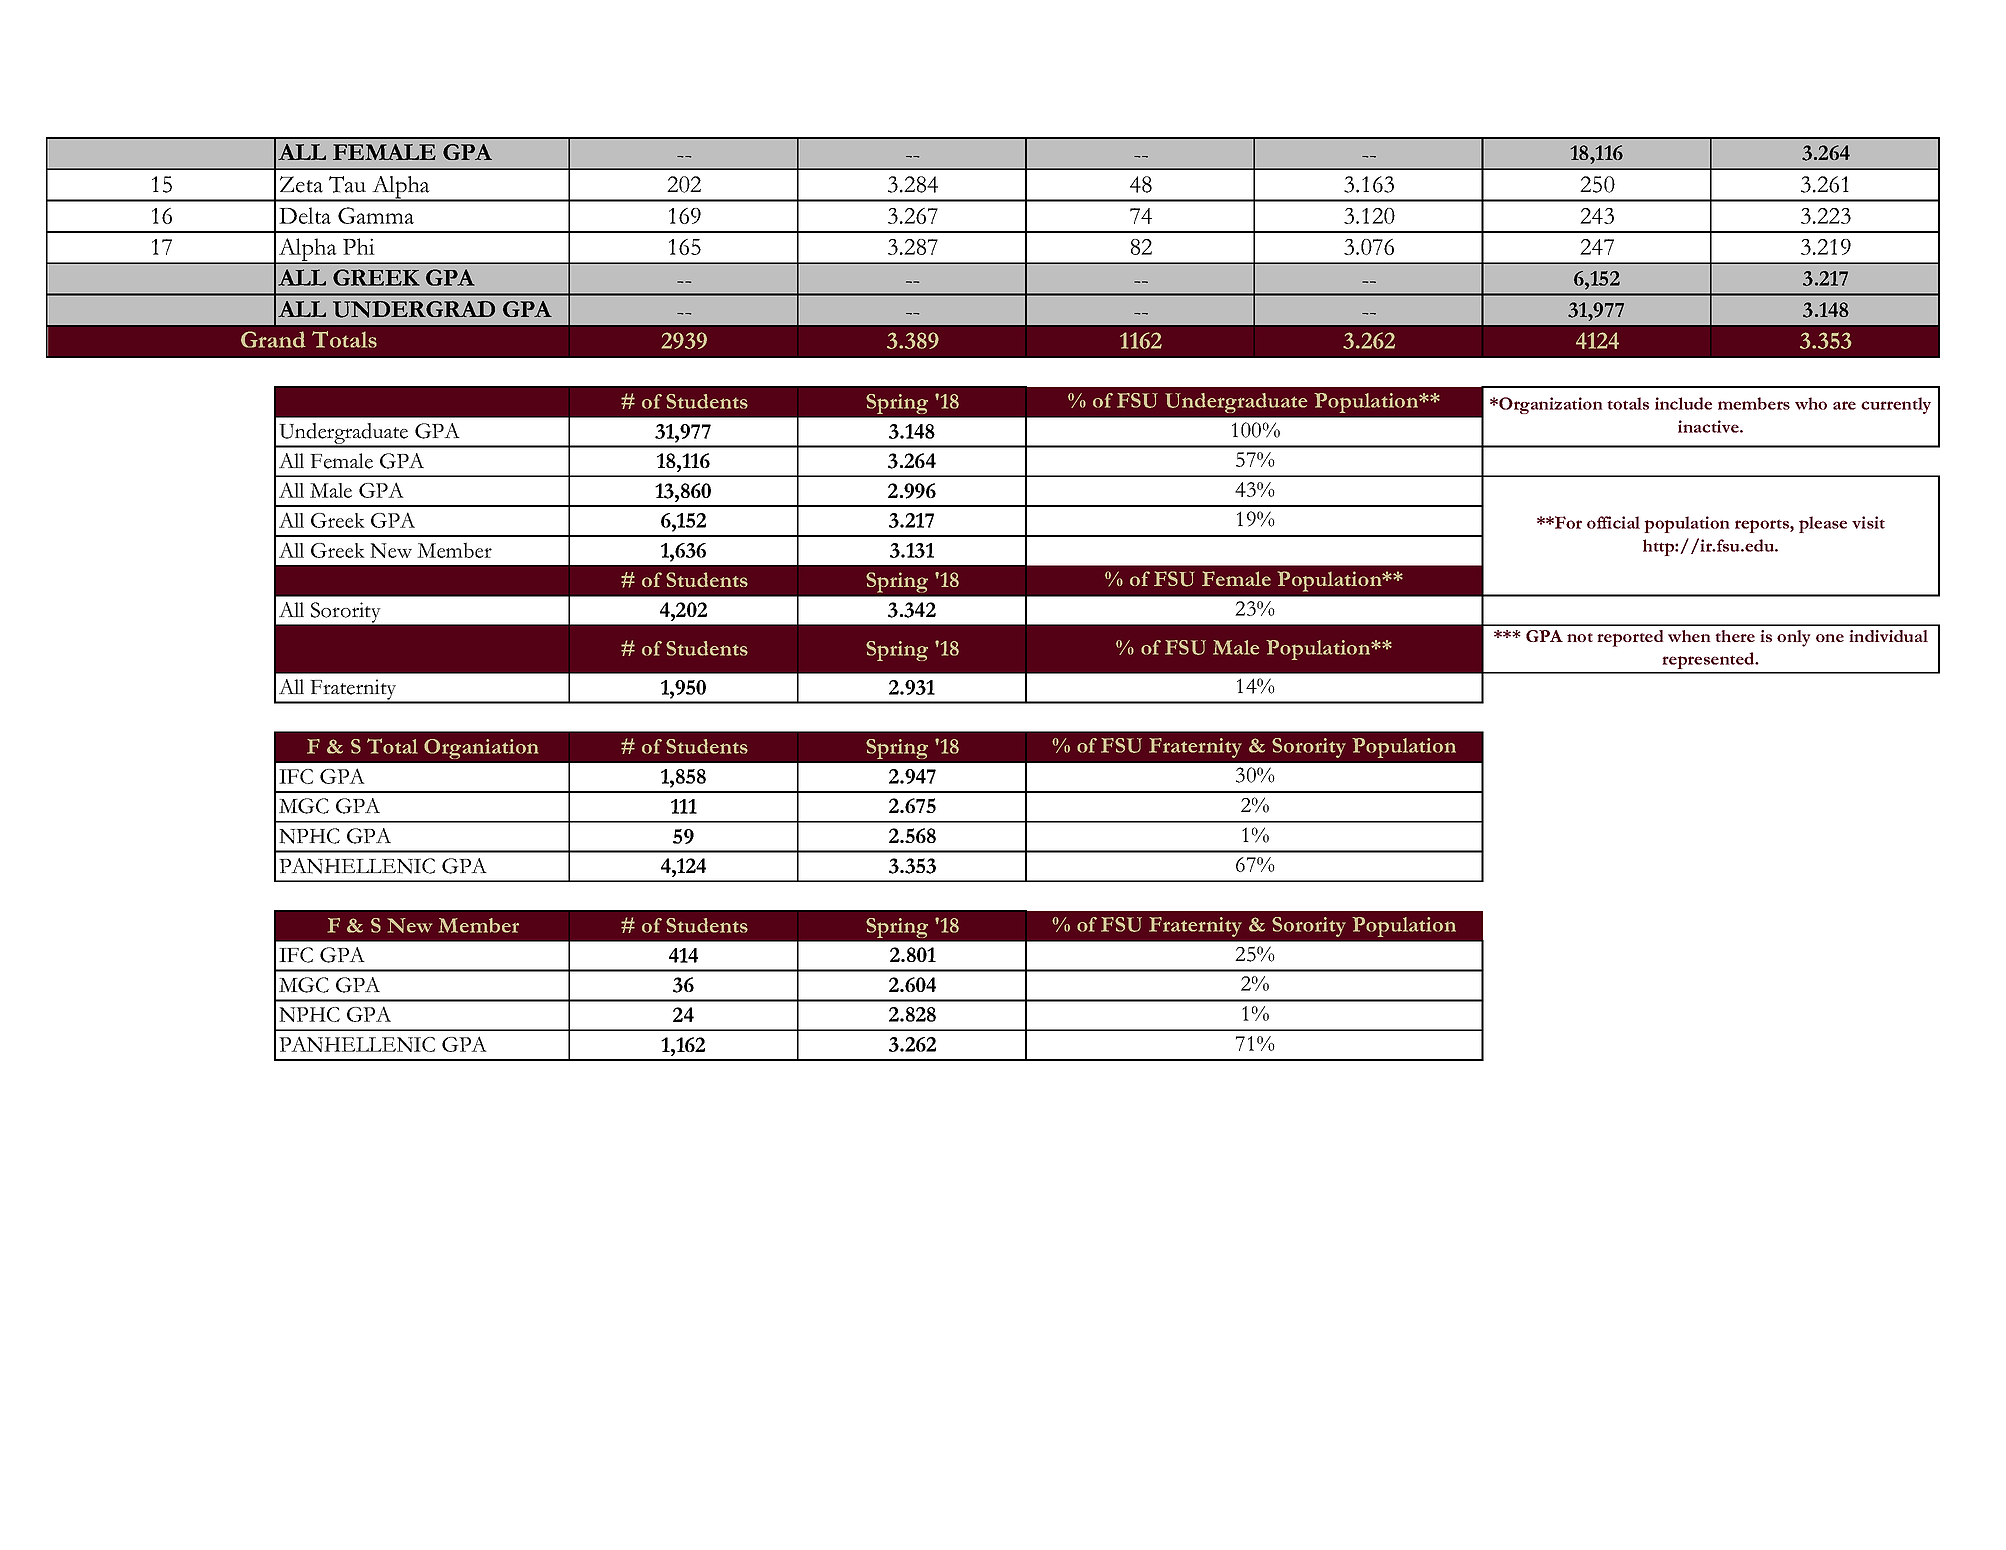 This document has height=1550, width=2006. What do you see at coordinates (359, 246) in the document?
I see `Phi` at bounding box center [359, 246].
